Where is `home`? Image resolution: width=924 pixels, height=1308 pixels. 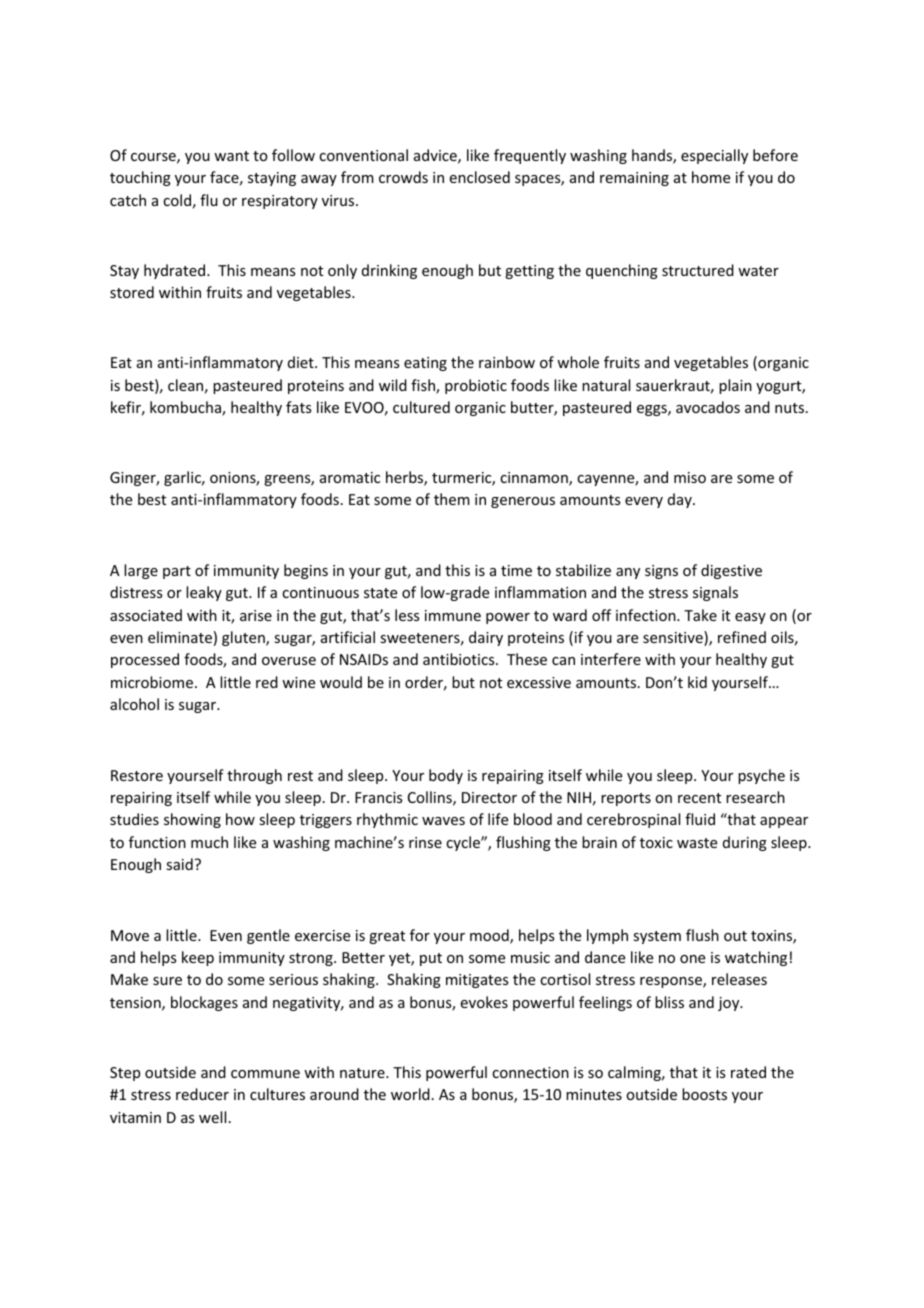 home is located at coordinates (711, 177).
